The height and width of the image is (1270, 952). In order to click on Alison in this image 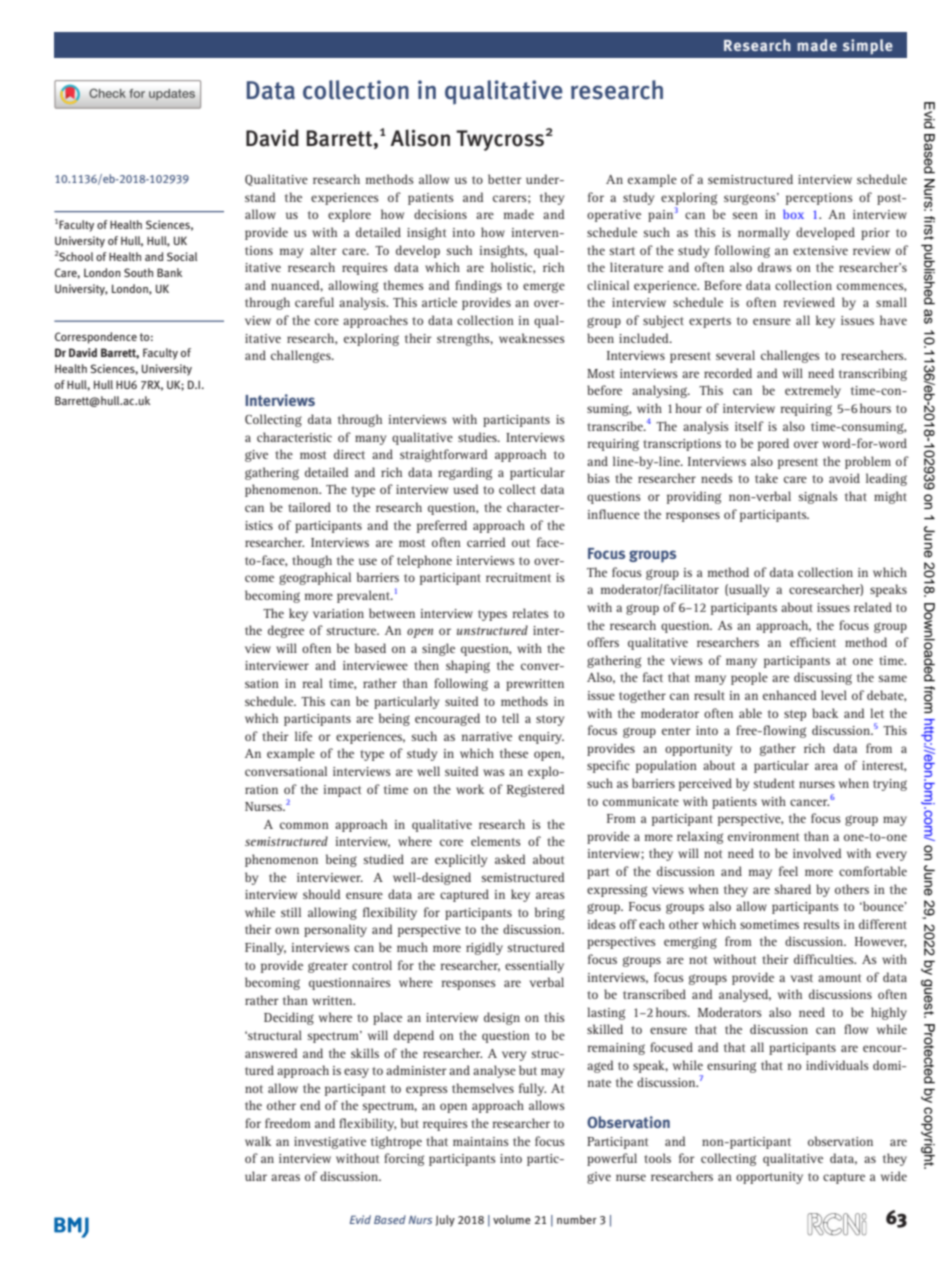, I will do `click(420, 138)`.
